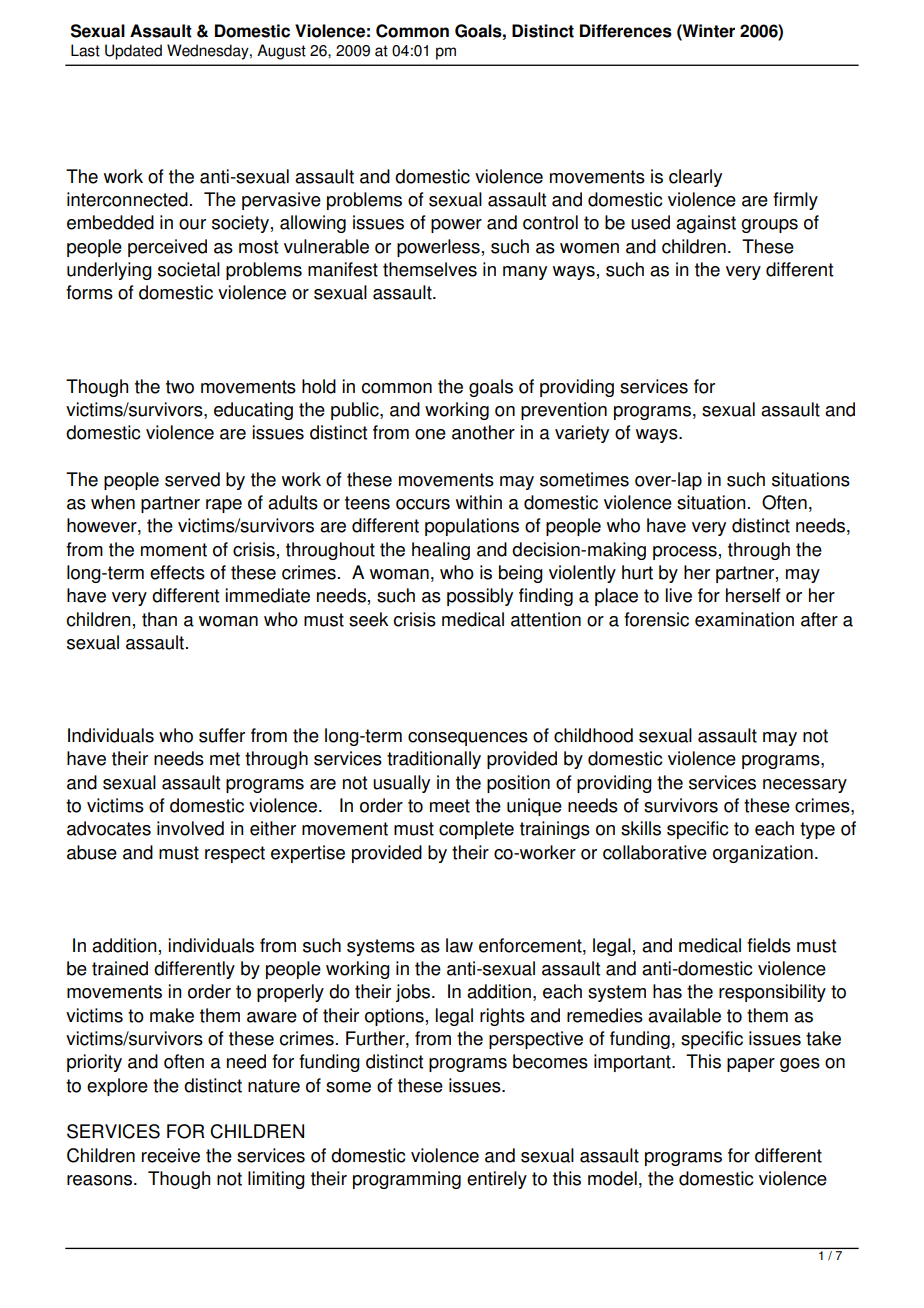  I want to click on Wednesday, so click(209, 52).
